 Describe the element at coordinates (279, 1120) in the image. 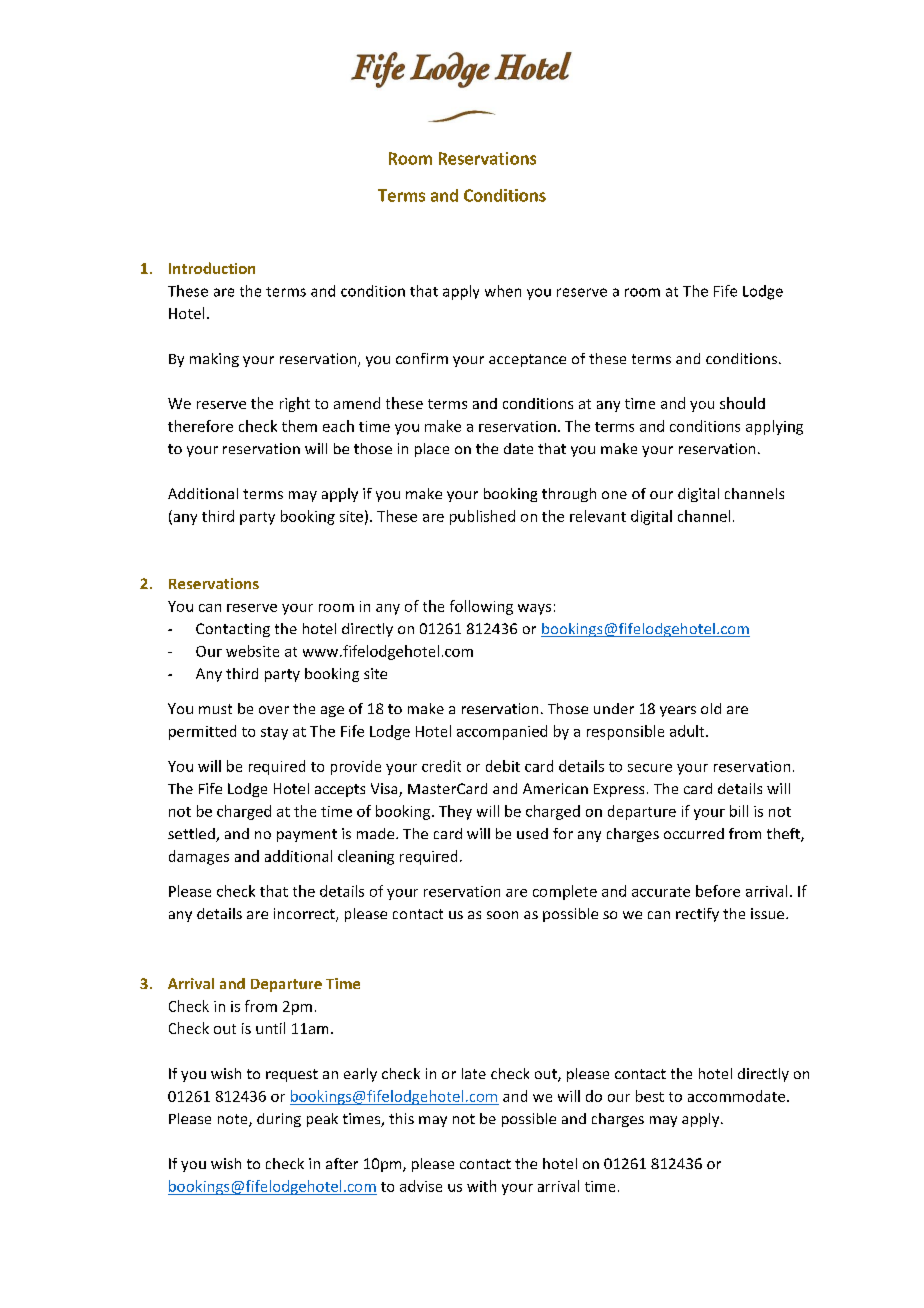

I see `during` at that location.
